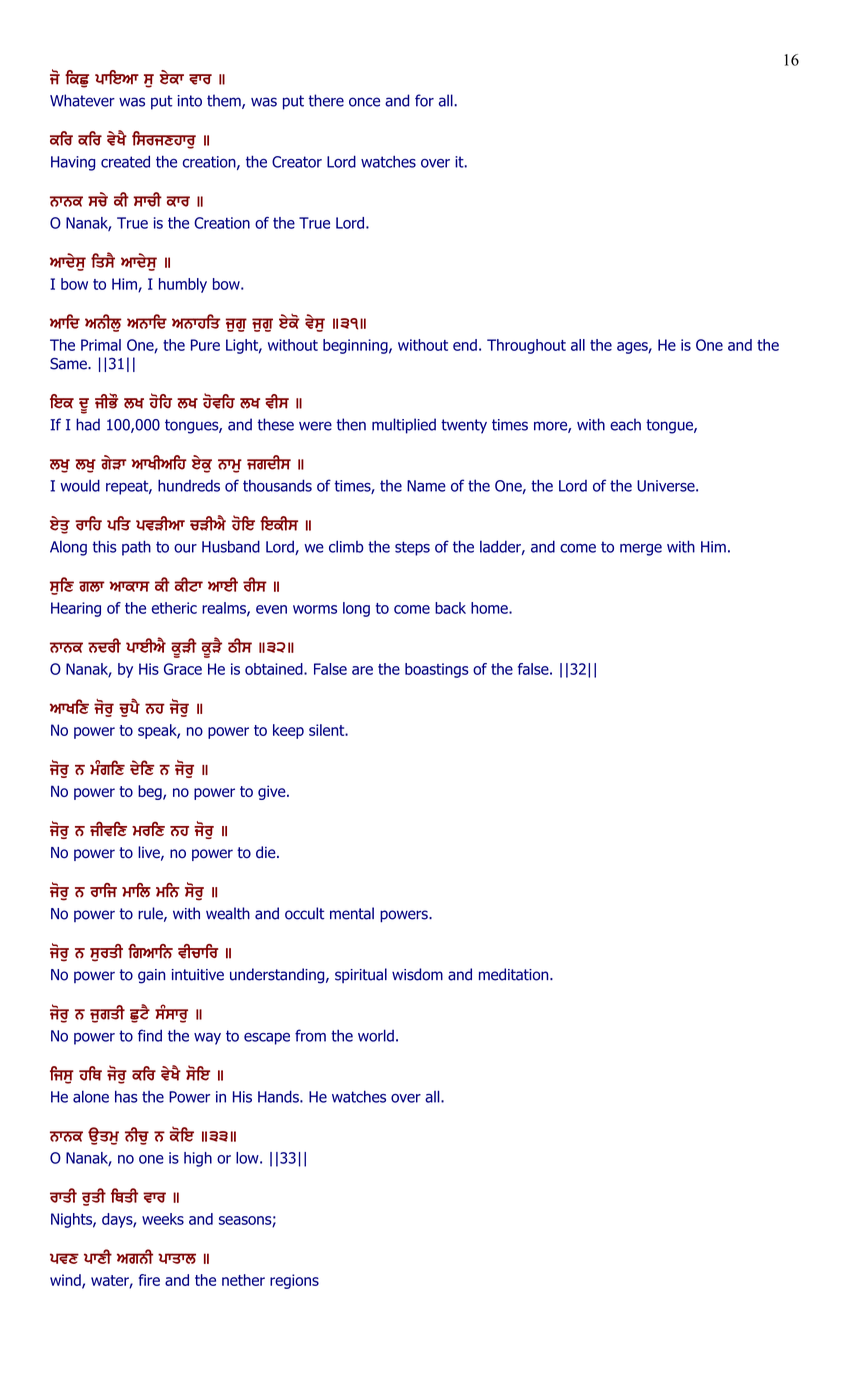  Describe the element at coordinates (136, 548) in the document. I see `path` at that location.
